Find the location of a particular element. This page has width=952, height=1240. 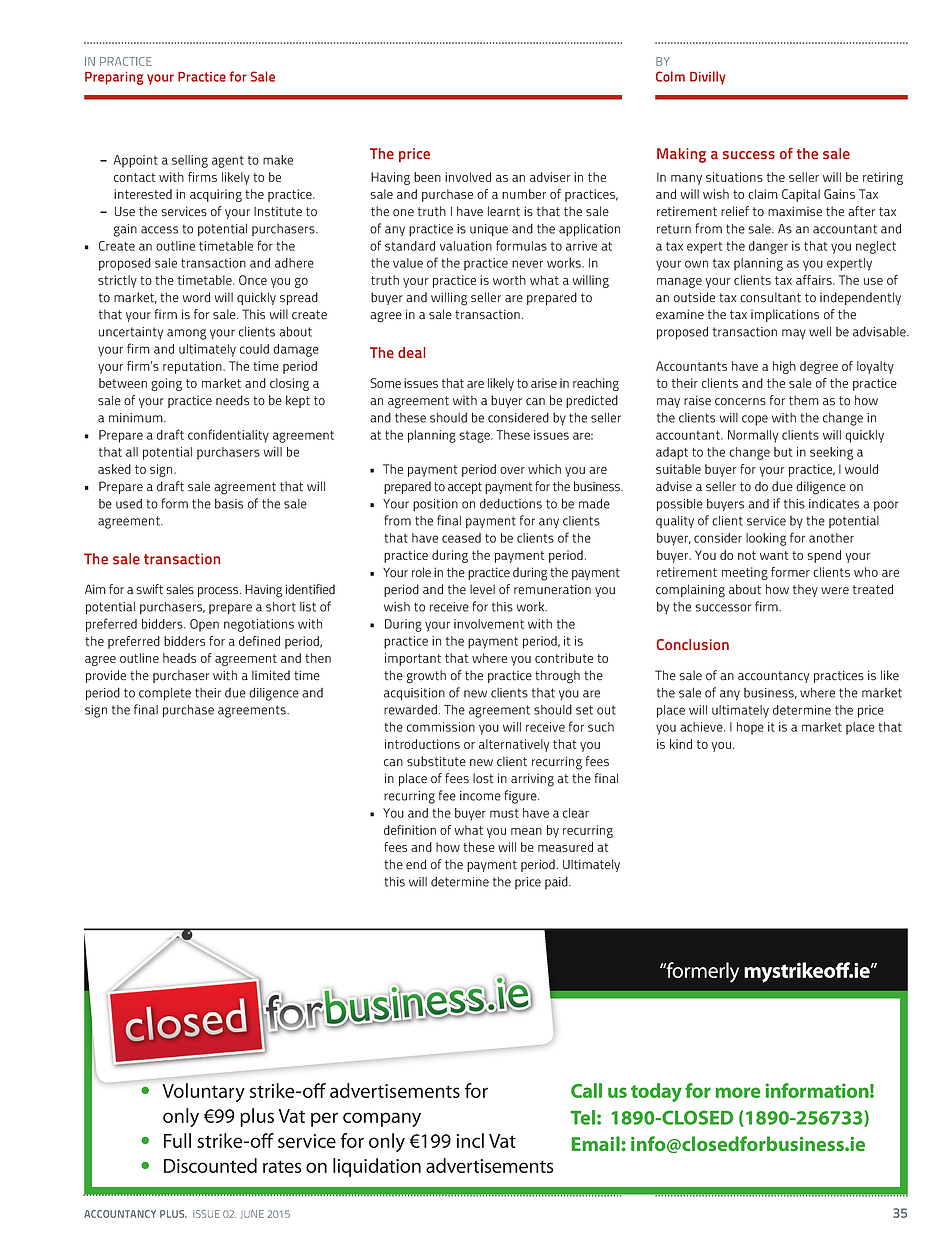

paid is located at coordinates (557, 883).
